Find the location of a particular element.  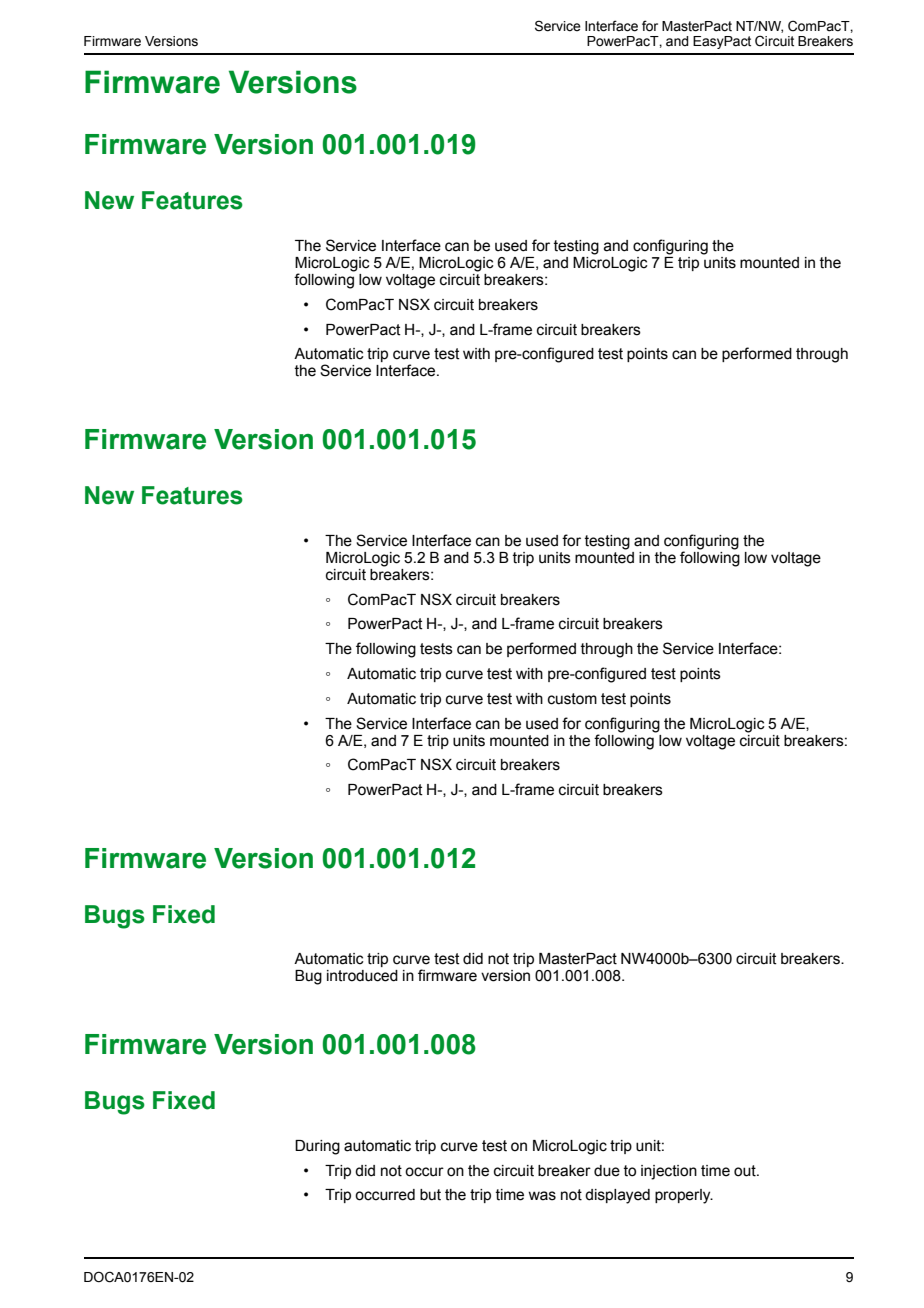

properly is located at coordinates (684, 1196).
